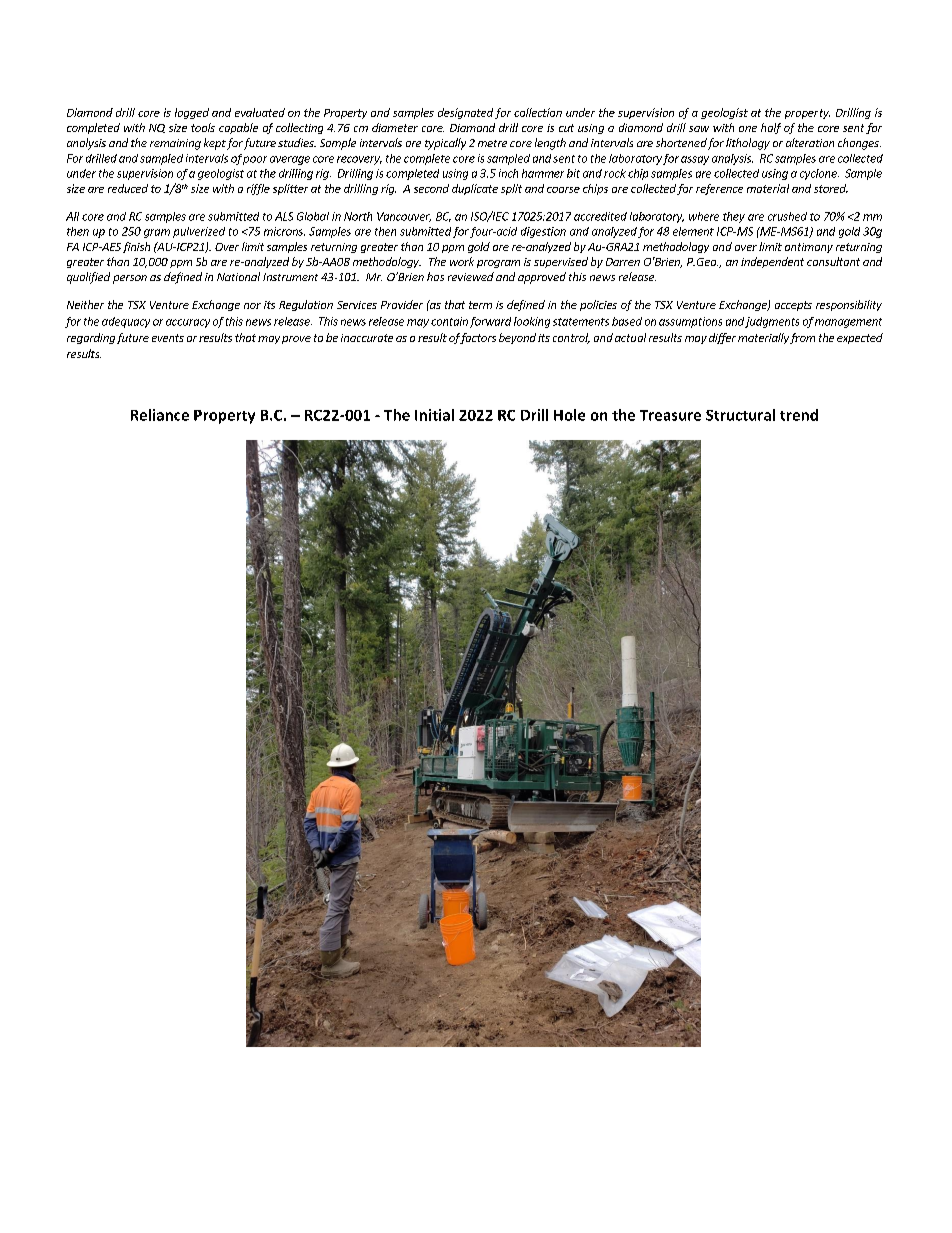 The image size is (952, 1233). I want to click on designated, so click(465, 113).
